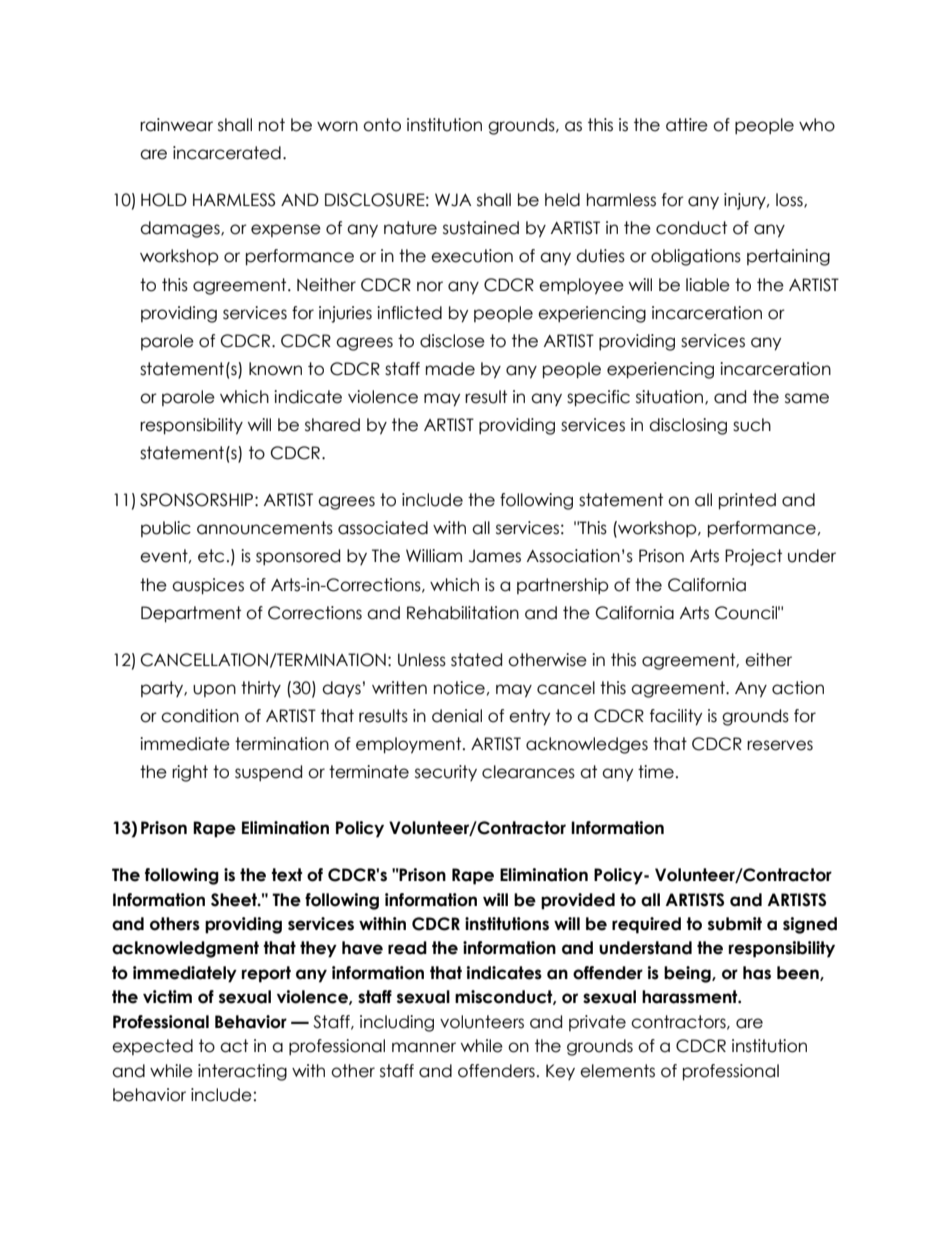 The image size is (952, 1233). I want to click on such, so click(752, 425).
